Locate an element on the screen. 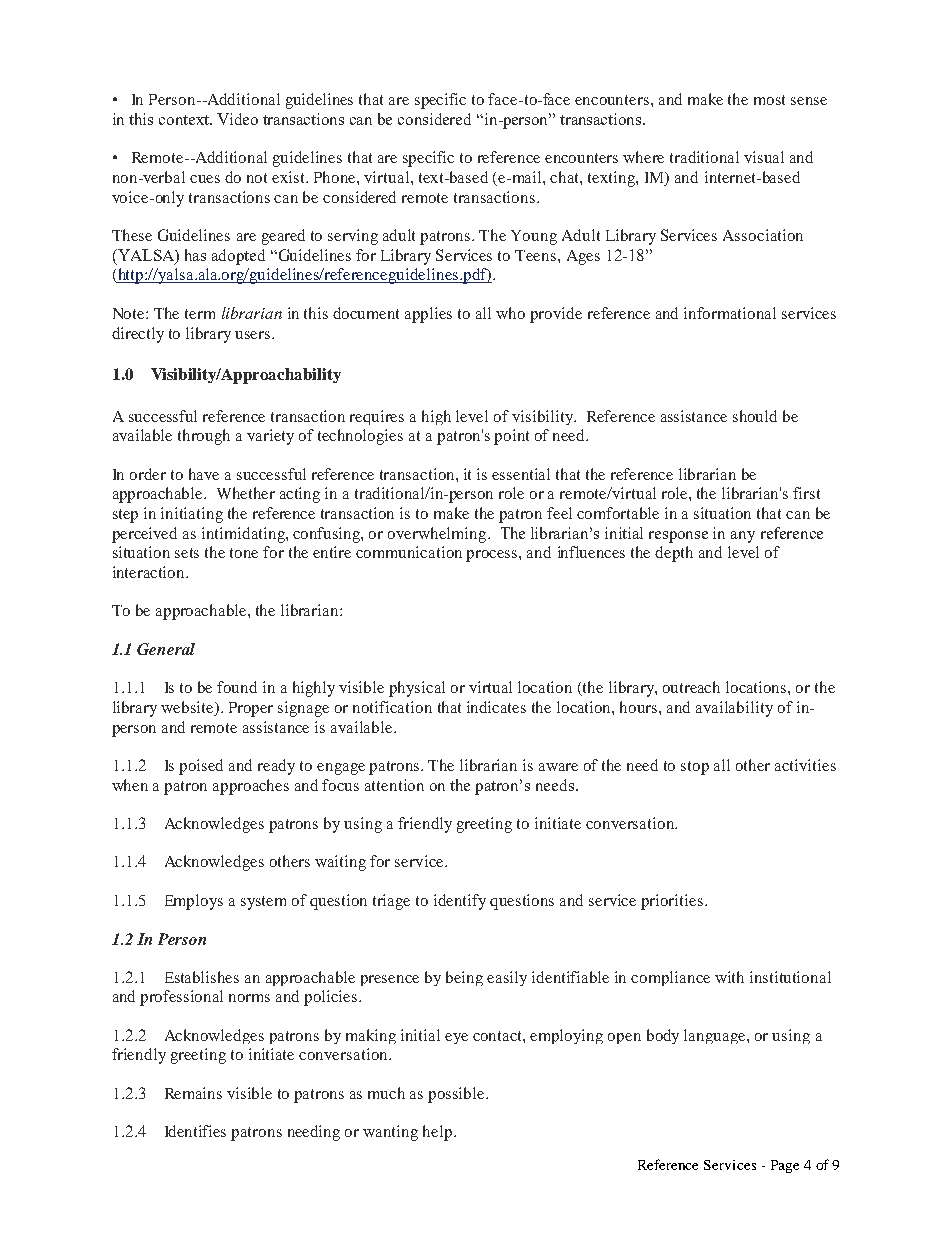 The height and width of the screenshot is (1233, 952). Video is located at coordinates (237, 119).
